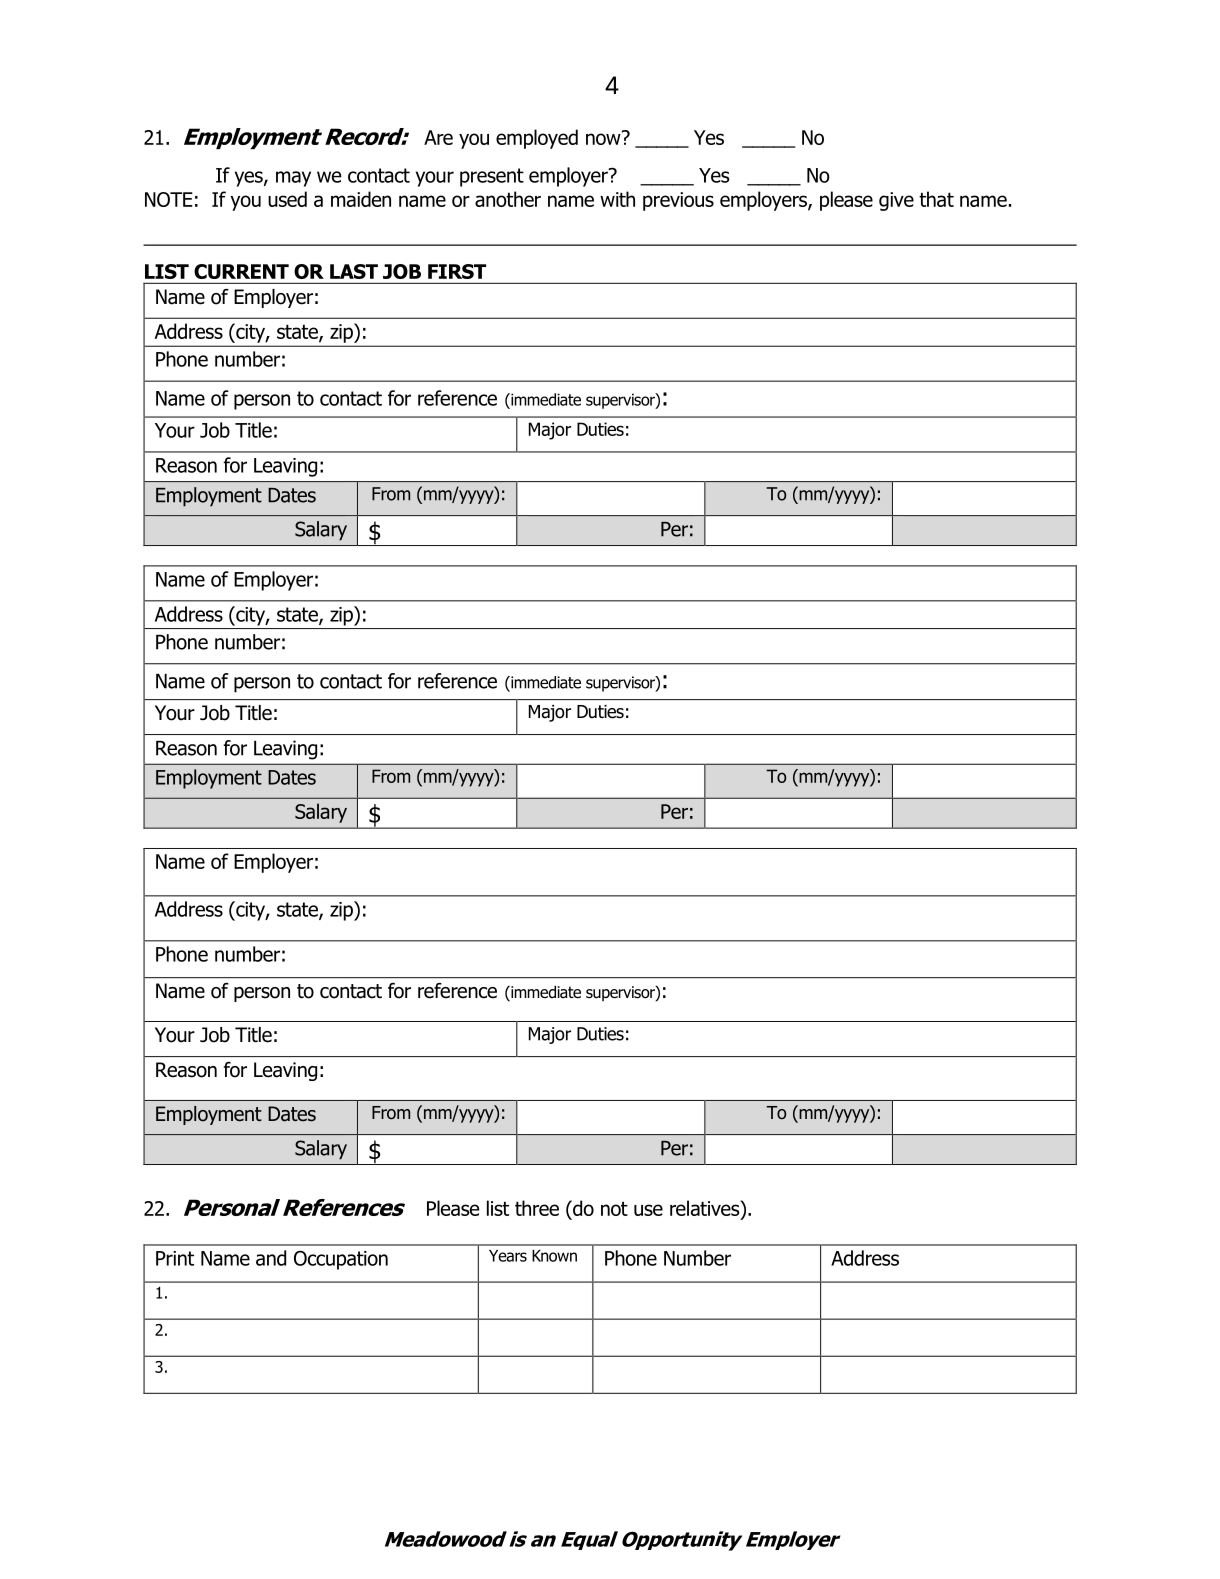 The image size is (1220, 1579). Describe the element at coordinates (537, 139) in the screenshot. I see `employed` at that location.
